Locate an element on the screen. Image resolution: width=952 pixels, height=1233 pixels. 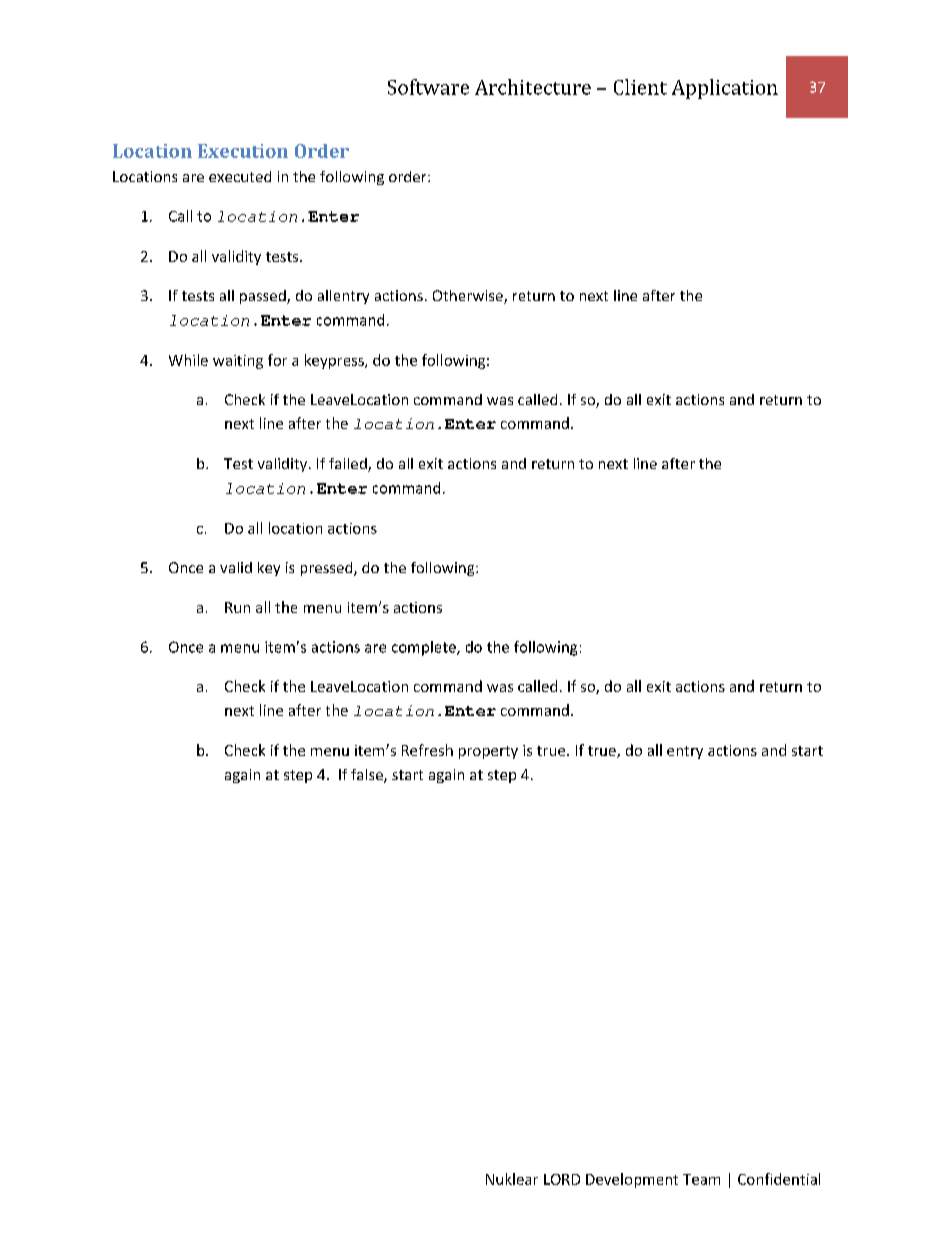
Otherwise is located at coordinates (469, 297).
